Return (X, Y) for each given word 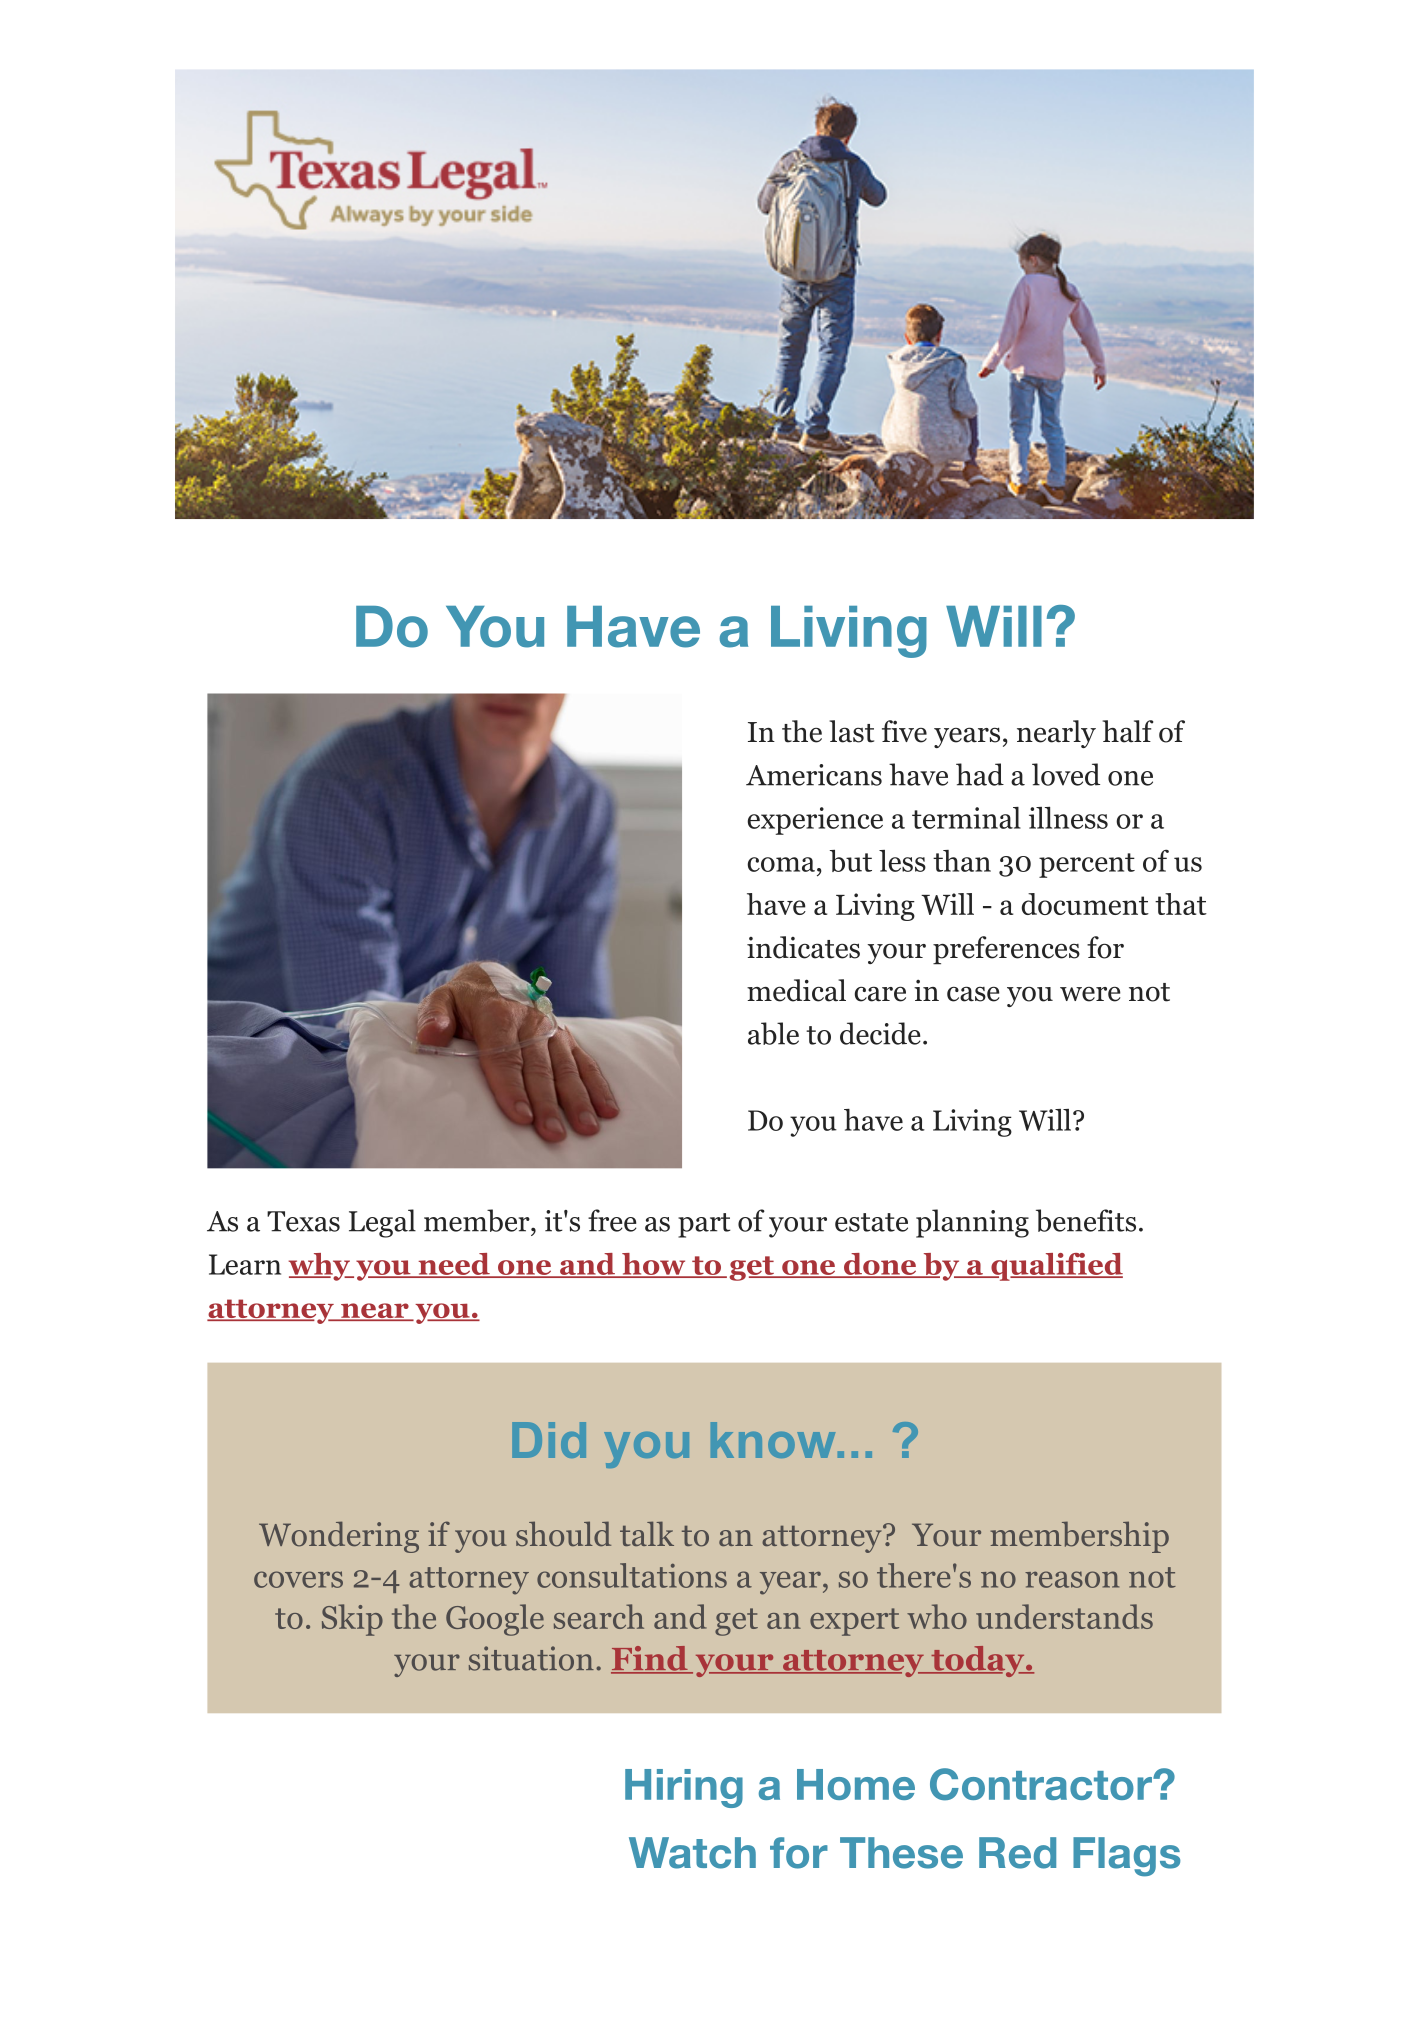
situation (531, 1658)
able (773, 1033)
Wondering (339, 1537)
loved (1066, 774)
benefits (1086, 1220)
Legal (382, 1223)
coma (781, 864)
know (773, 1440)
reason (1072, 1579)
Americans (814, 775)
